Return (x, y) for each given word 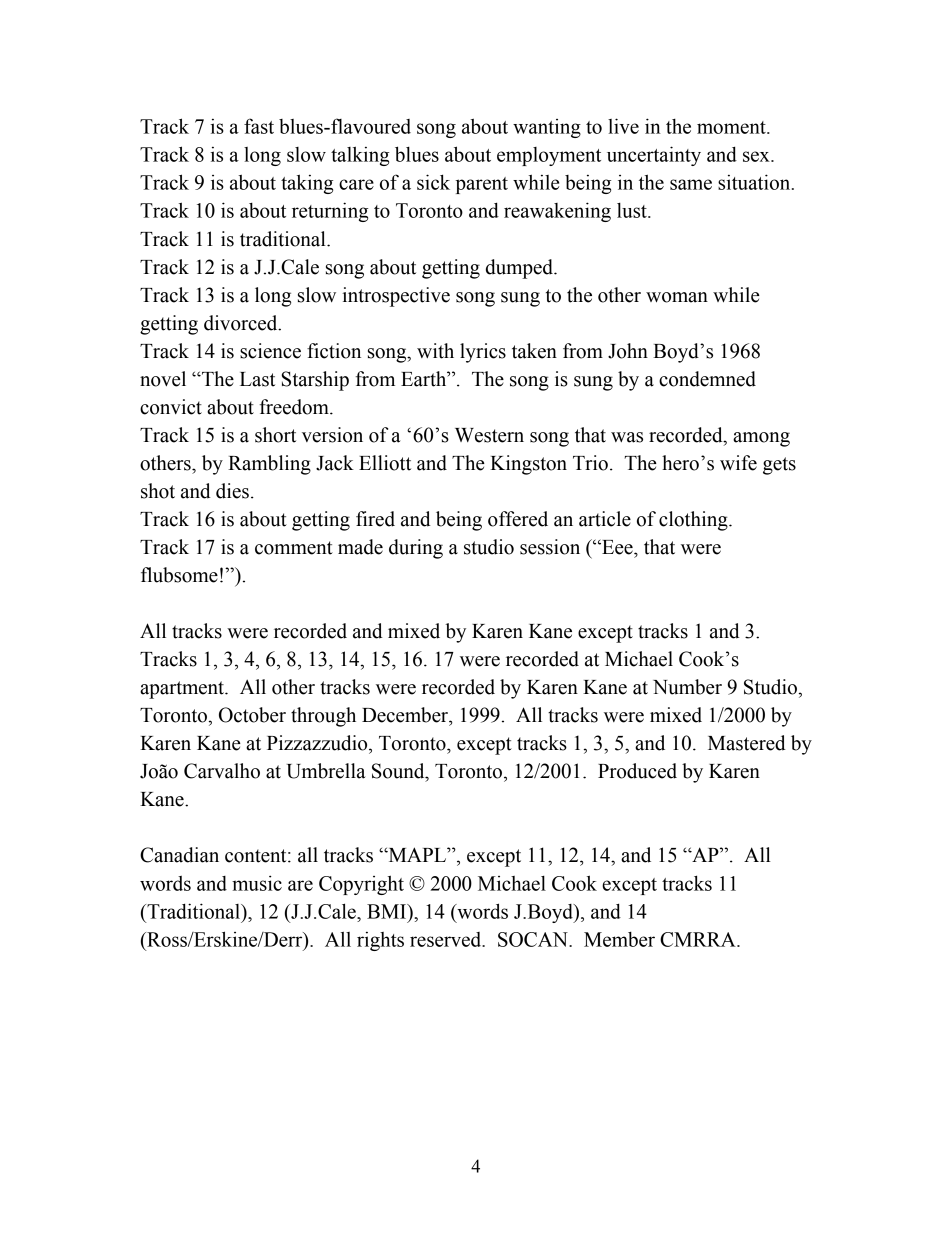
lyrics (483, 353)
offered (518, 519)
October (252, 715)
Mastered (747, 743)
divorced (242, 323)
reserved (447, 939)
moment (732, 127)
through (323, 717)
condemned (707, 379)
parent (482, 185)
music (257, 883)
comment (294, 548)
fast (259, 126)
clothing (694, 521)
